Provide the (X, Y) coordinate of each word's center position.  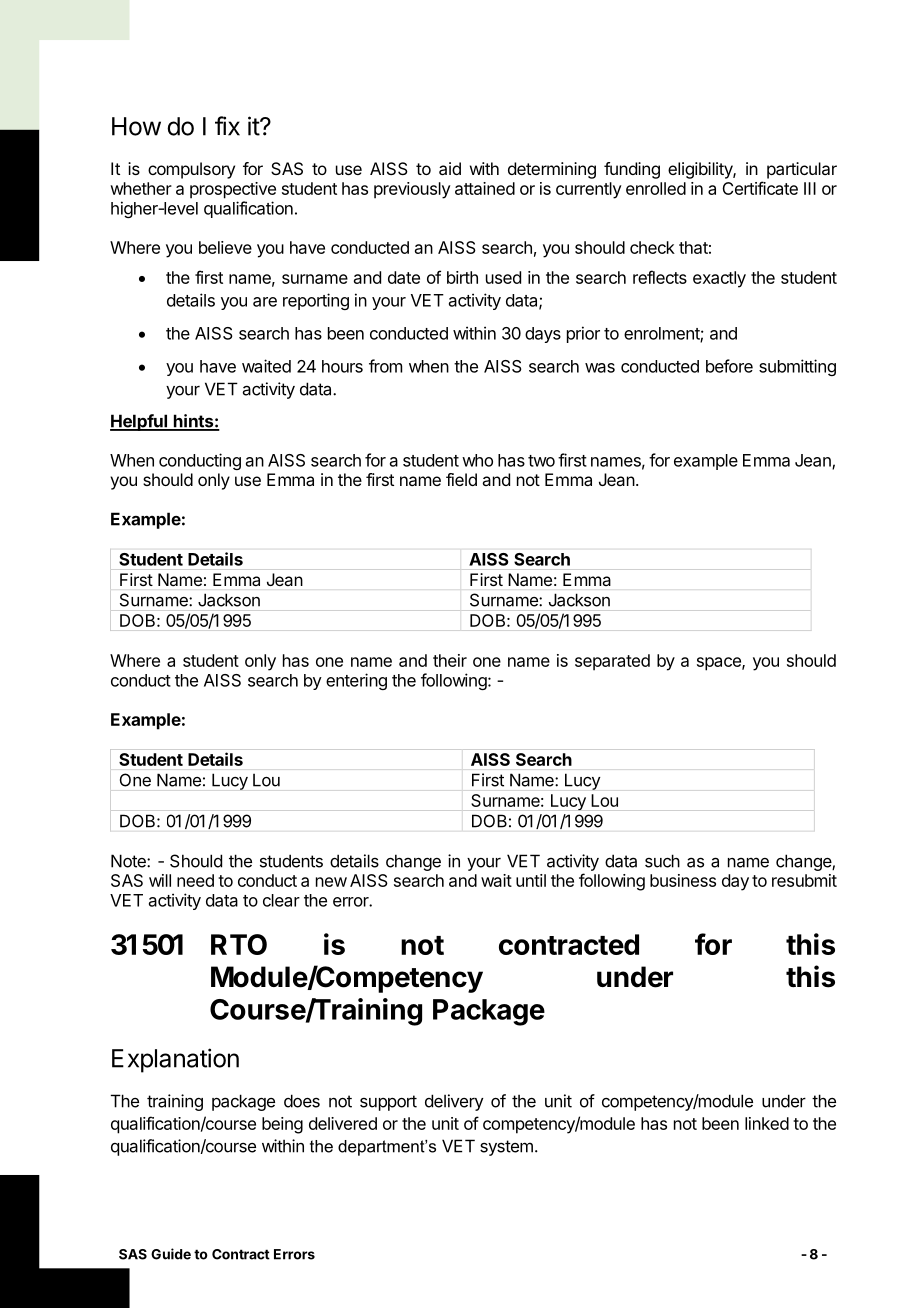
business (683, 880)
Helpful (139, 422)
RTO (239, 944)
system (506, 1148)
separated (612, 662)
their (450, 660)
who (477, 460)
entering (356, 681)
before (729, 366)
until (531, 880)
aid (450, 168)
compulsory (191, 170)
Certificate (760, 188)
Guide (171, 1254)
